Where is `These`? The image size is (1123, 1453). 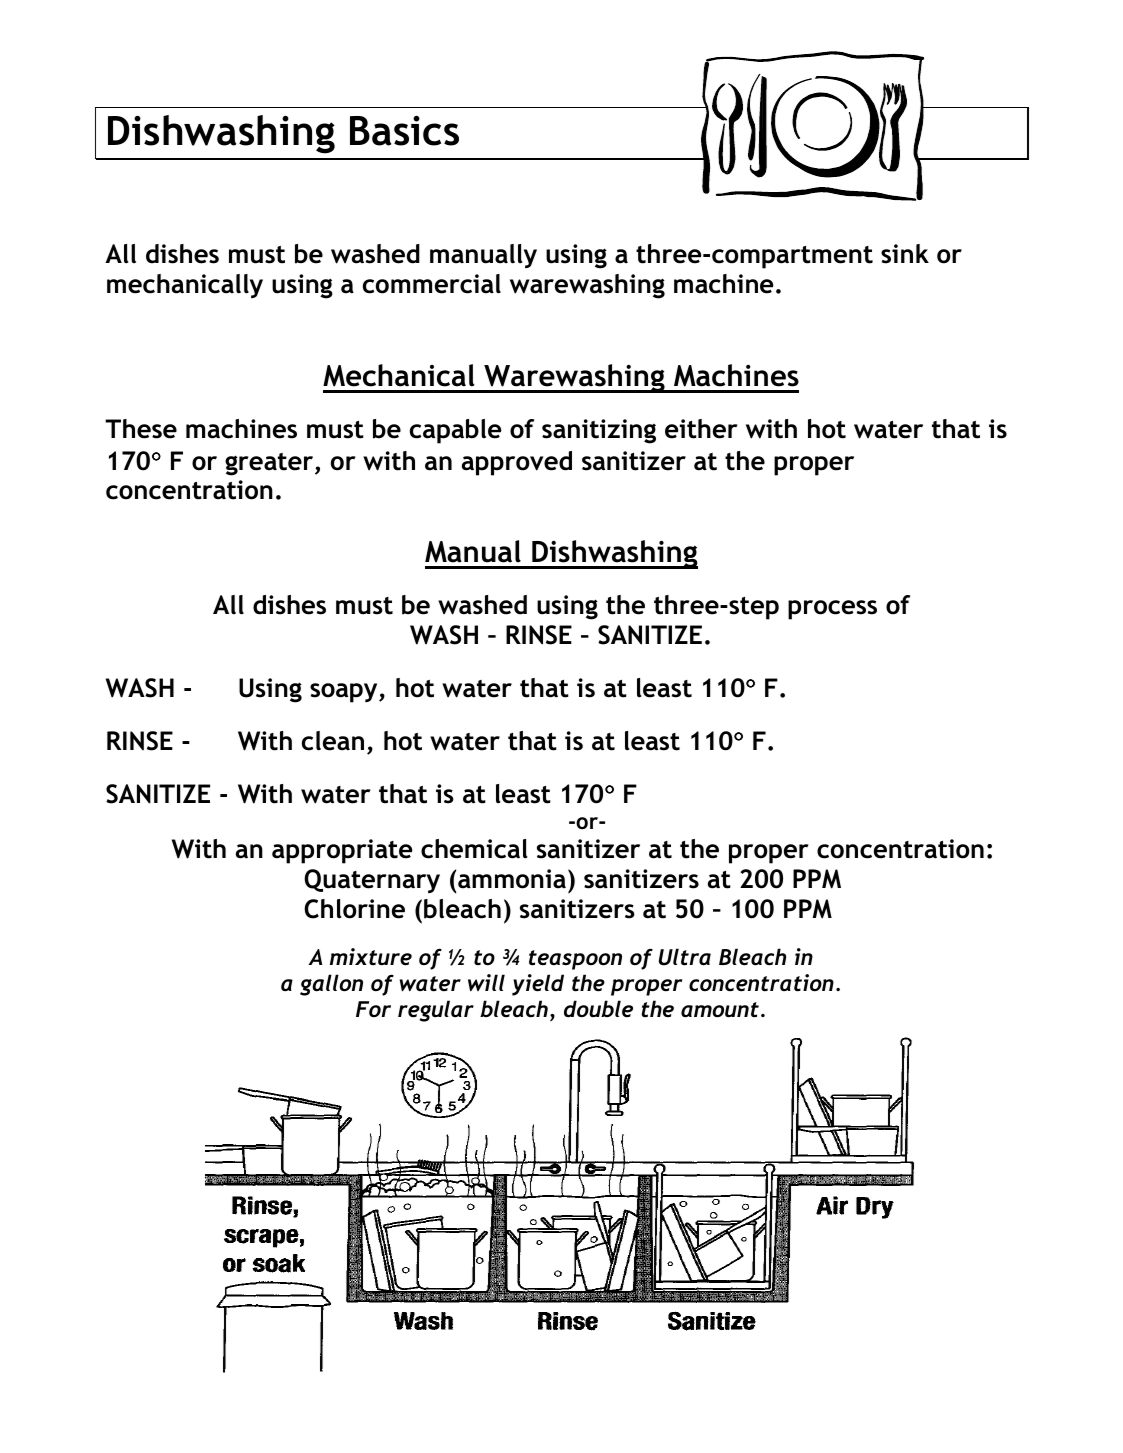 These is located at coordinates (141, 429).
